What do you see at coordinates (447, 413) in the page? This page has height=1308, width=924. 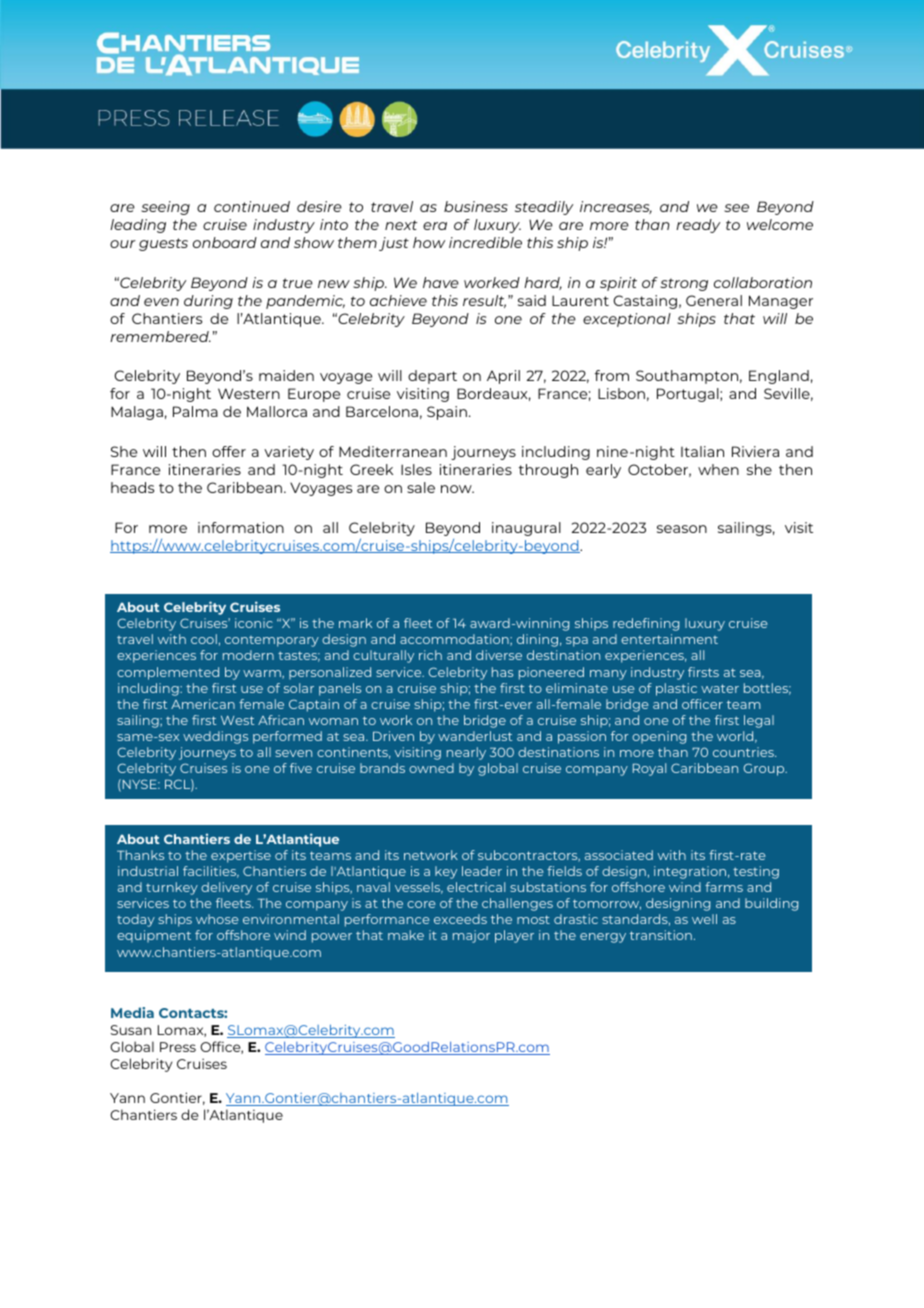 I see `Spain` at bounding box center [447, 413].
